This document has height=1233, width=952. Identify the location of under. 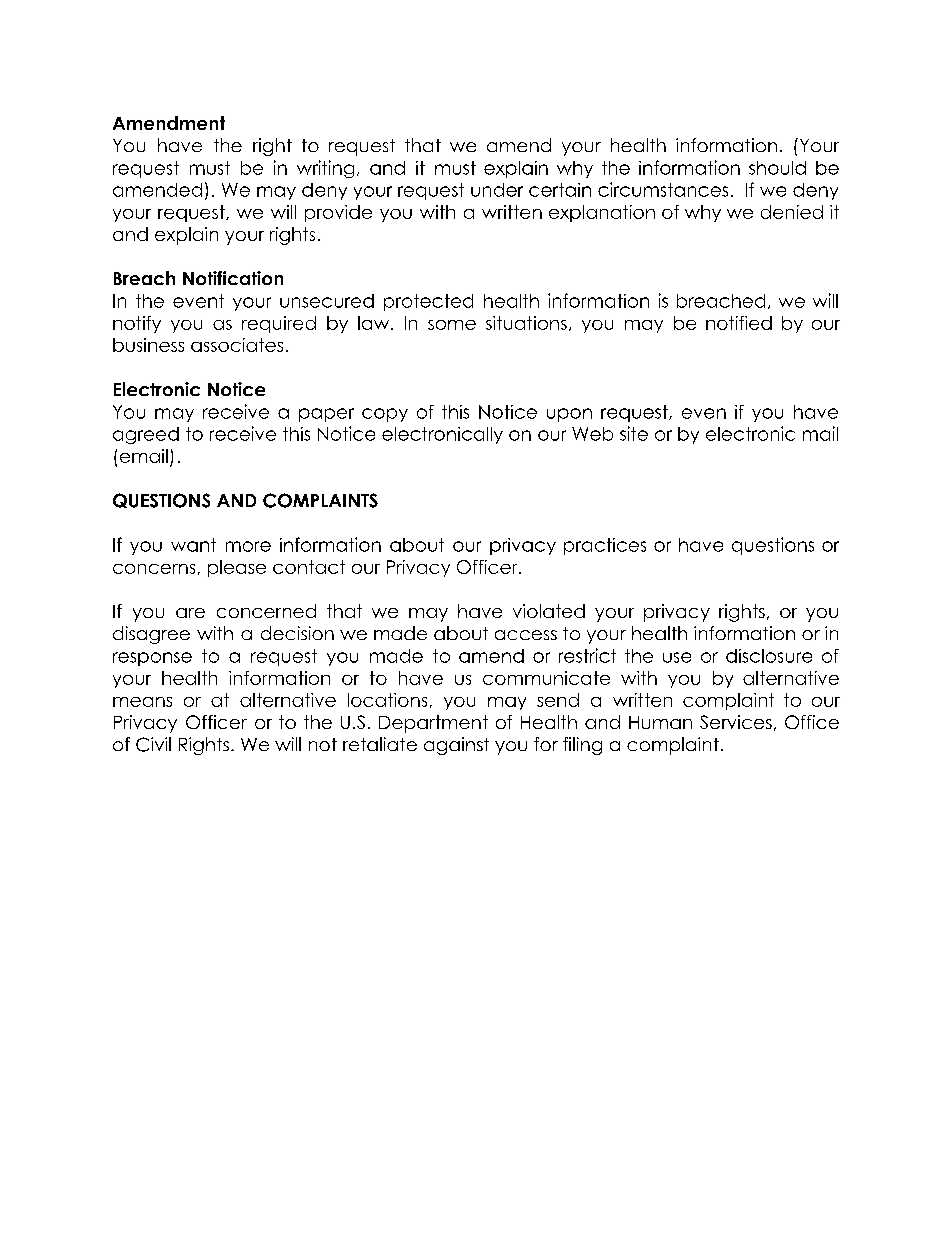
(497, 190).
